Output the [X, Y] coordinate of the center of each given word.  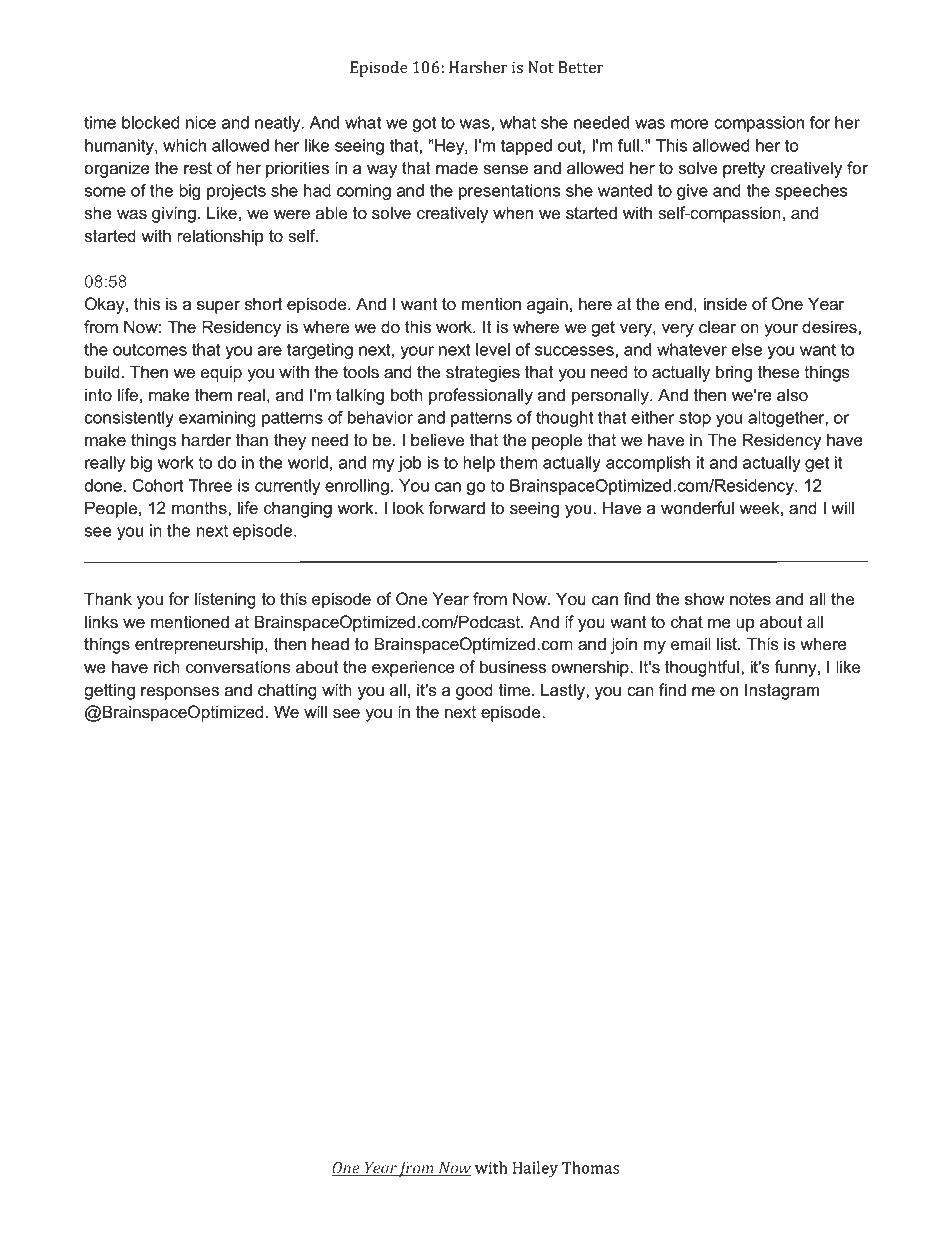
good [474, 691]
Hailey [535, 1169]
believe [437, 440]
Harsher [478, 67]
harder [206, 440]
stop [695, 419]
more [690, 124]
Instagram [782, 691]
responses [180, 693]
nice [201, 122]
